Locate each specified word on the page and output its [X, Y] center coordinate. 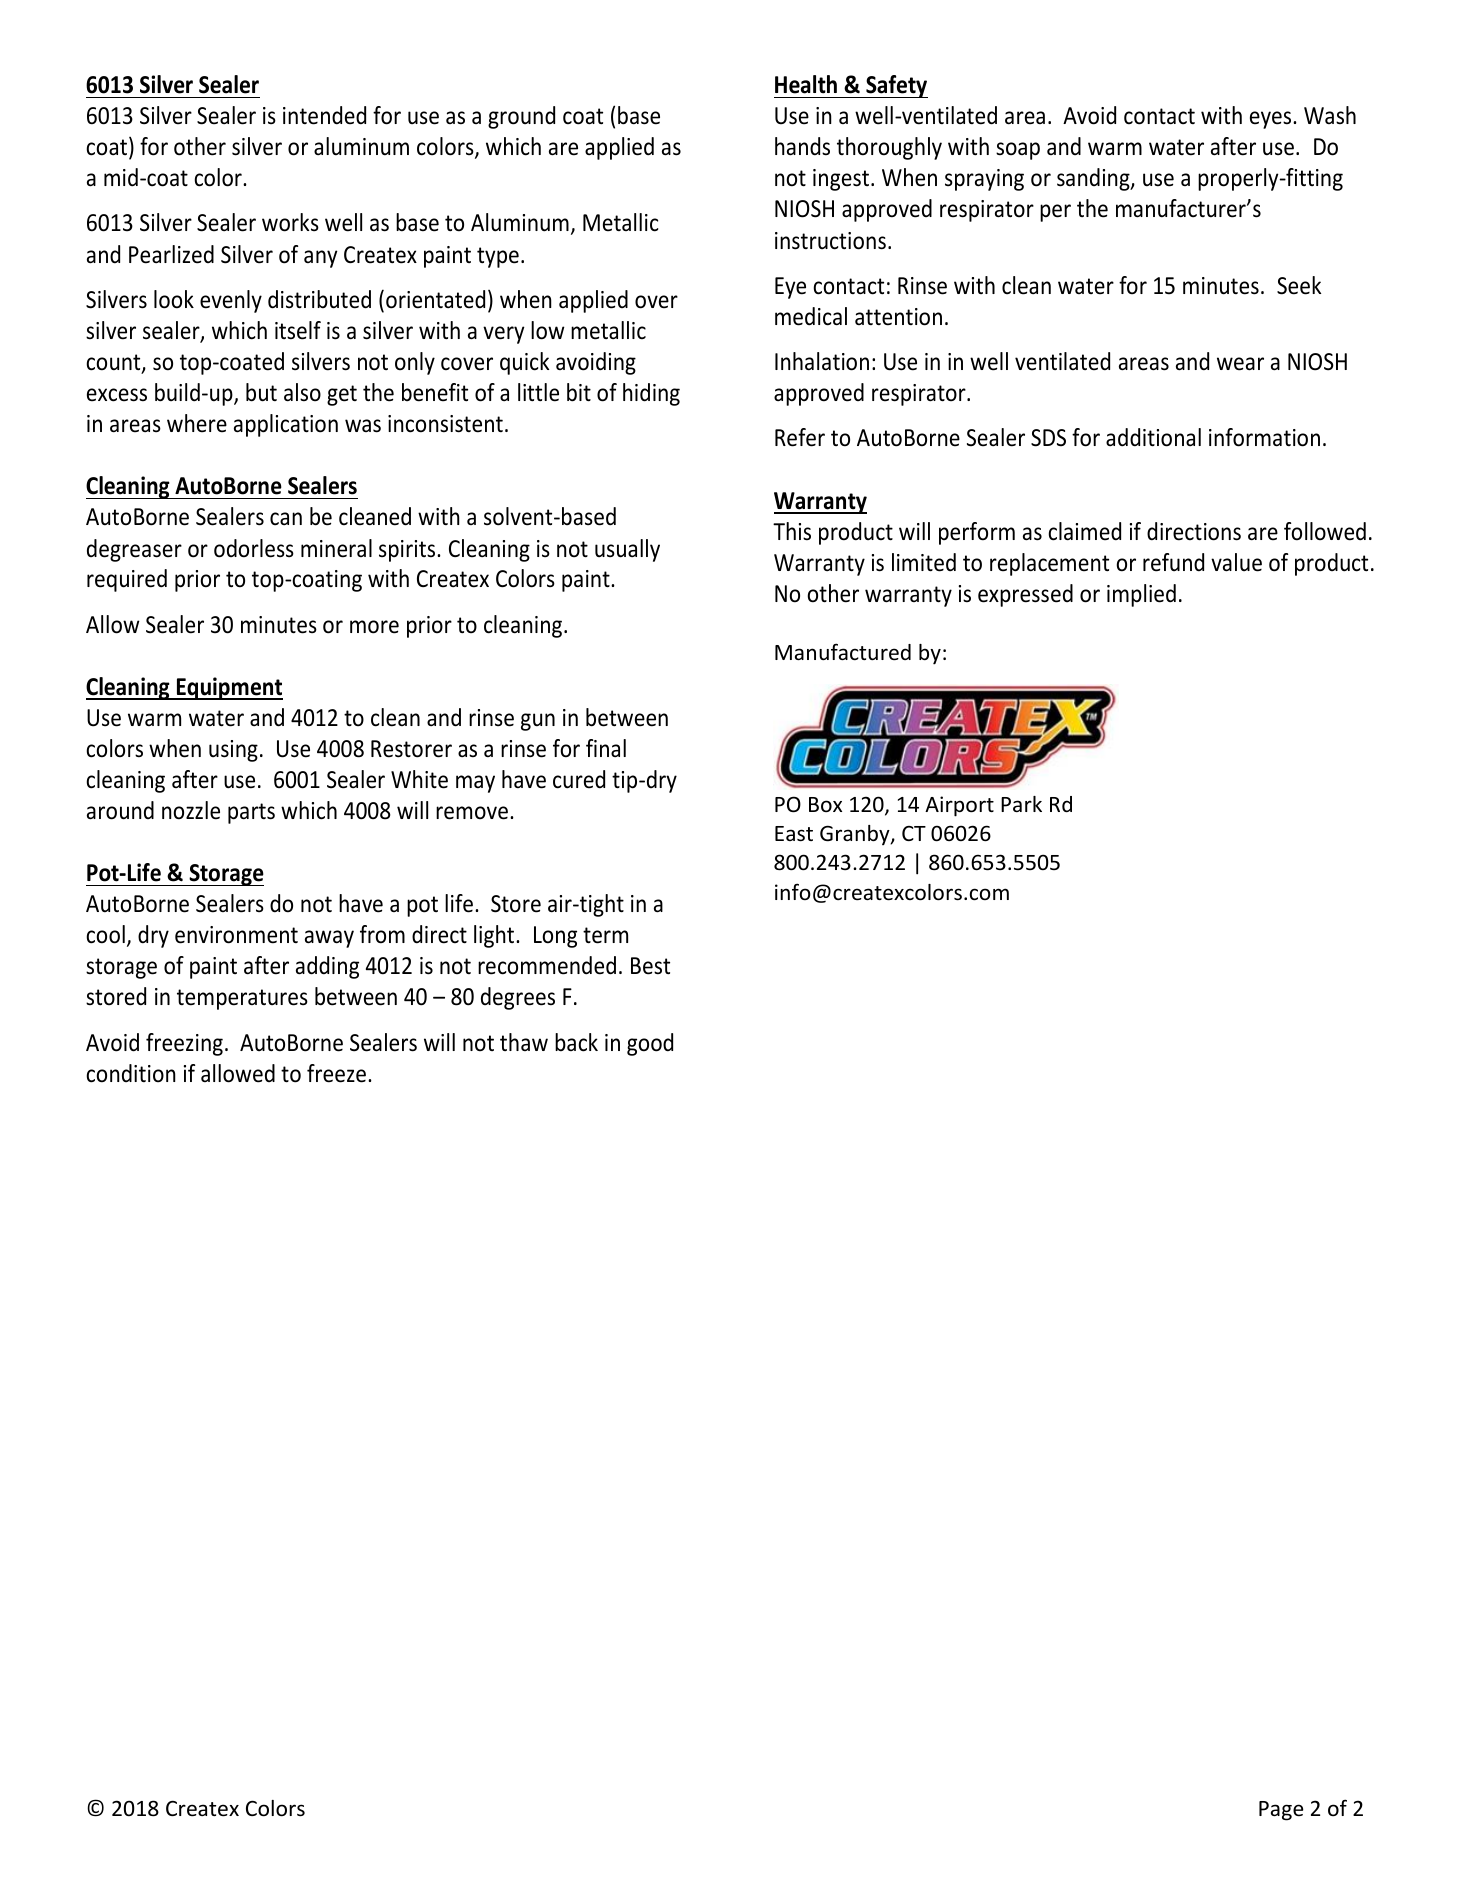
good [650, 1044]
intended [324, 115]
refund [1173, 562]
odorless [254, 548]
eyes [1272, 120]
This [792, 531]
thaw [524, 1042]
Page [1281, 1811]
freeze [338, 1073]
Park [1021, 804]
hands [802, 146]
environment [236, 935]
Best [650, 966]
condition [131, 1073]
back [576, 1042]
